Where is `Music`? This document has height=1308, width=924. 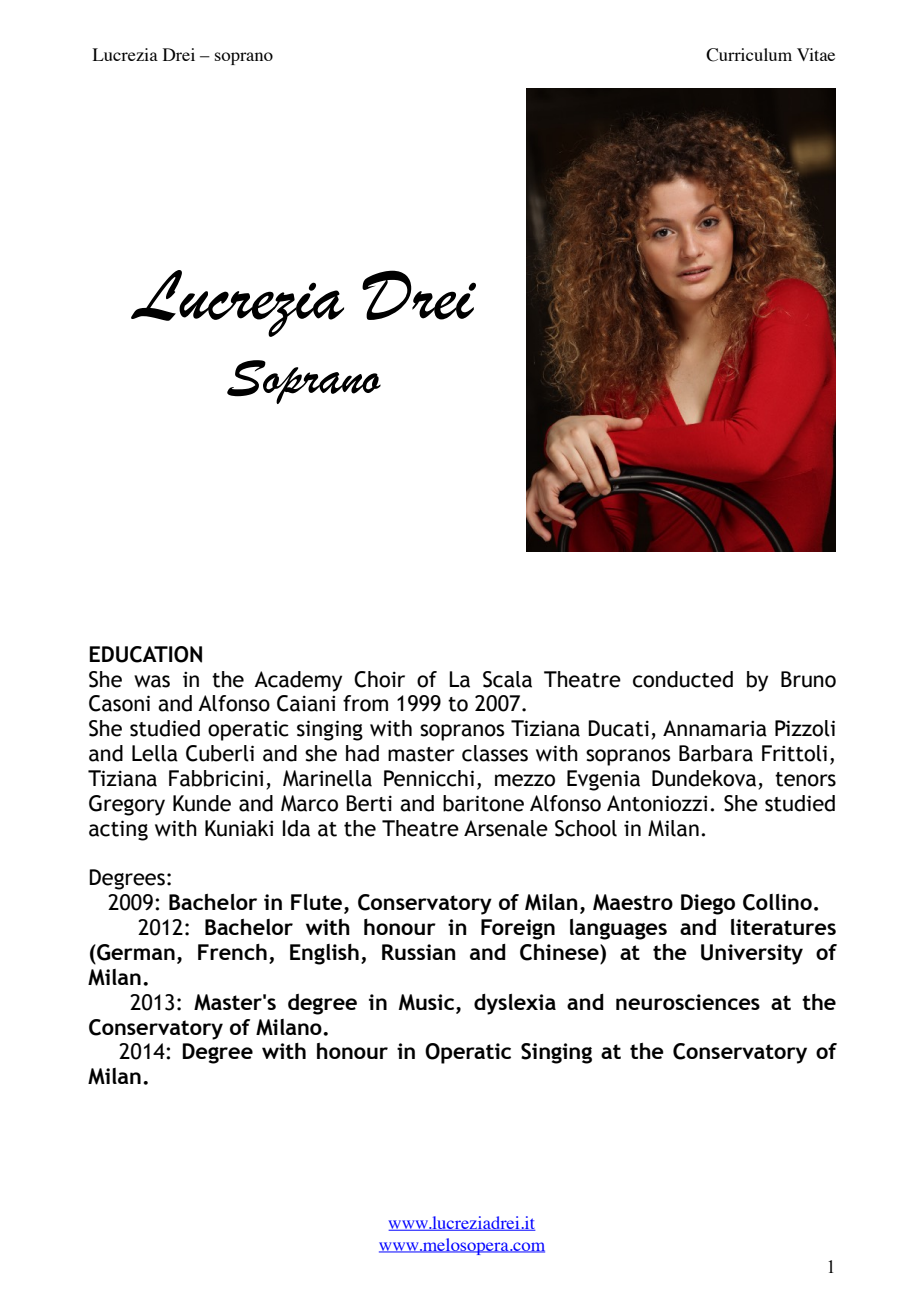
Music is located at coordinates (428, 1002).
